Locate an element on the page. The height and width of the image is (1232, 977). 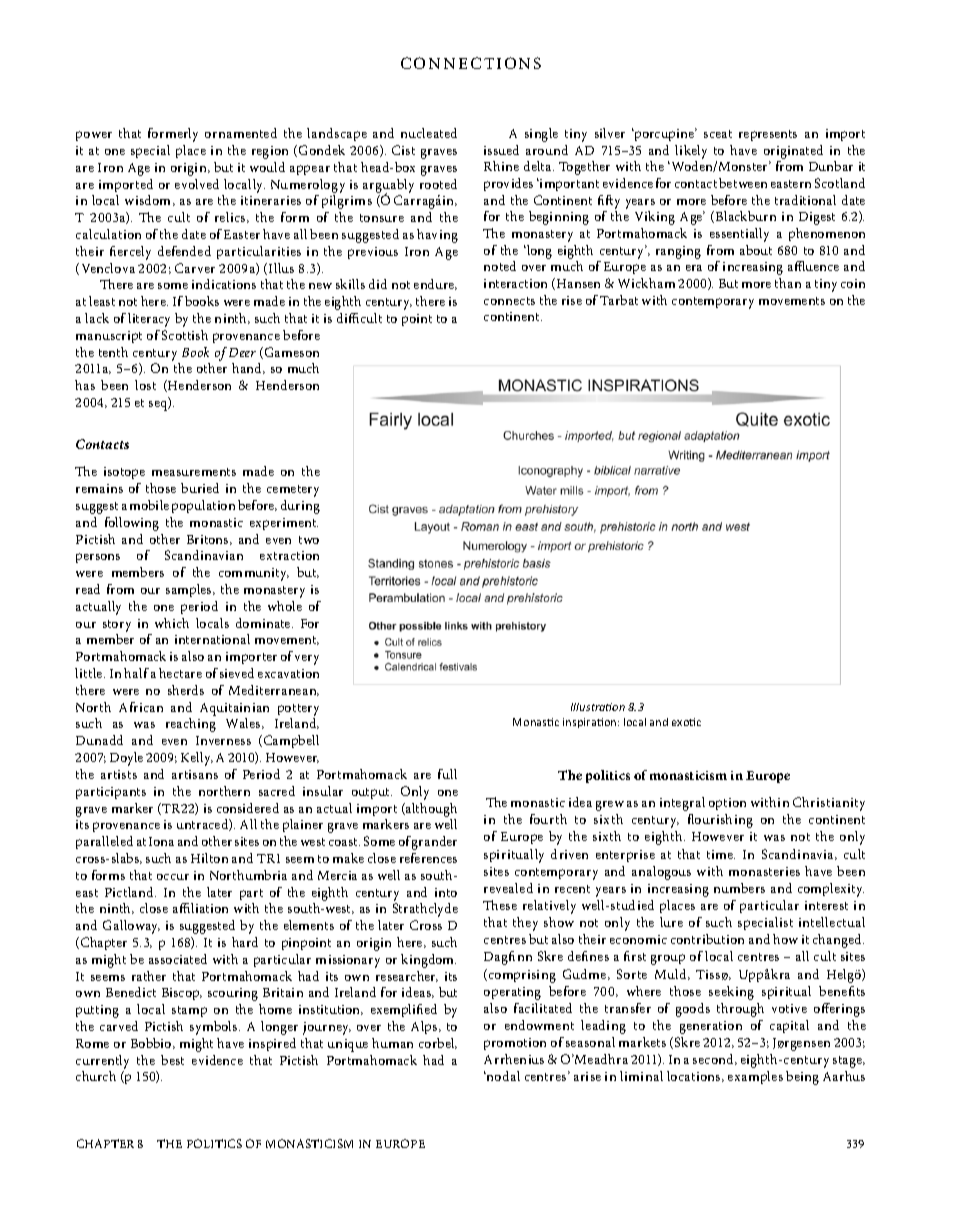
best is located at coordinates (172, 1060).
